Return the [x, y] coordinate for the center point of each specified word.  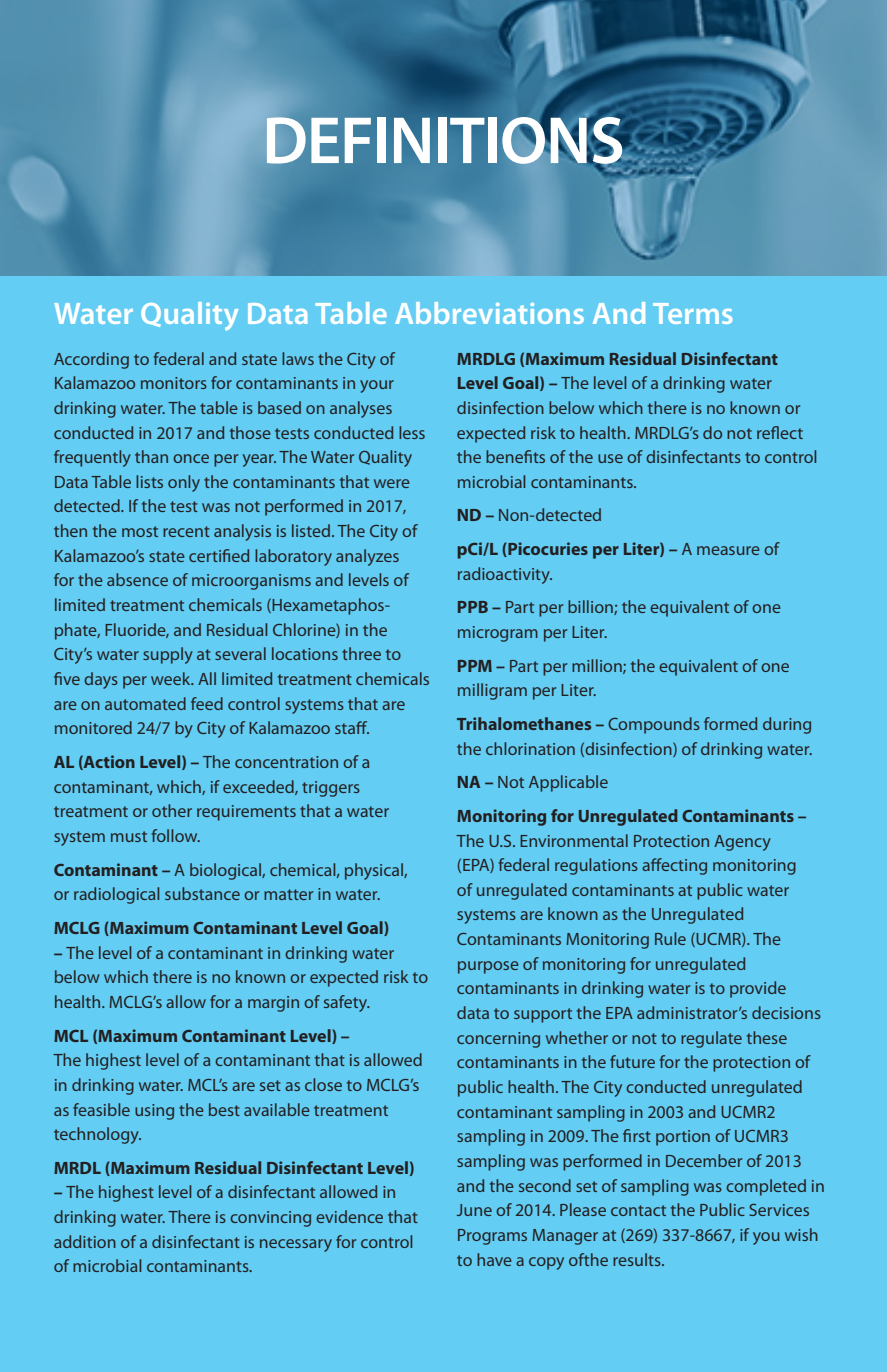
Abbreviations [489, 313]
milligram [492, 691]
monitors [174, 383]
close [323, 1084]
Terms [692, 313]
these [767, 1037]
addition [85, 1241]
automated [145, 703]
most [140, 531]
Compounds [654, 725]
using [154, 1112]
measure [728, 550]
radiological [116, 895]
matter [288, 894]
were [392, 483]
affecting [674, 866]
